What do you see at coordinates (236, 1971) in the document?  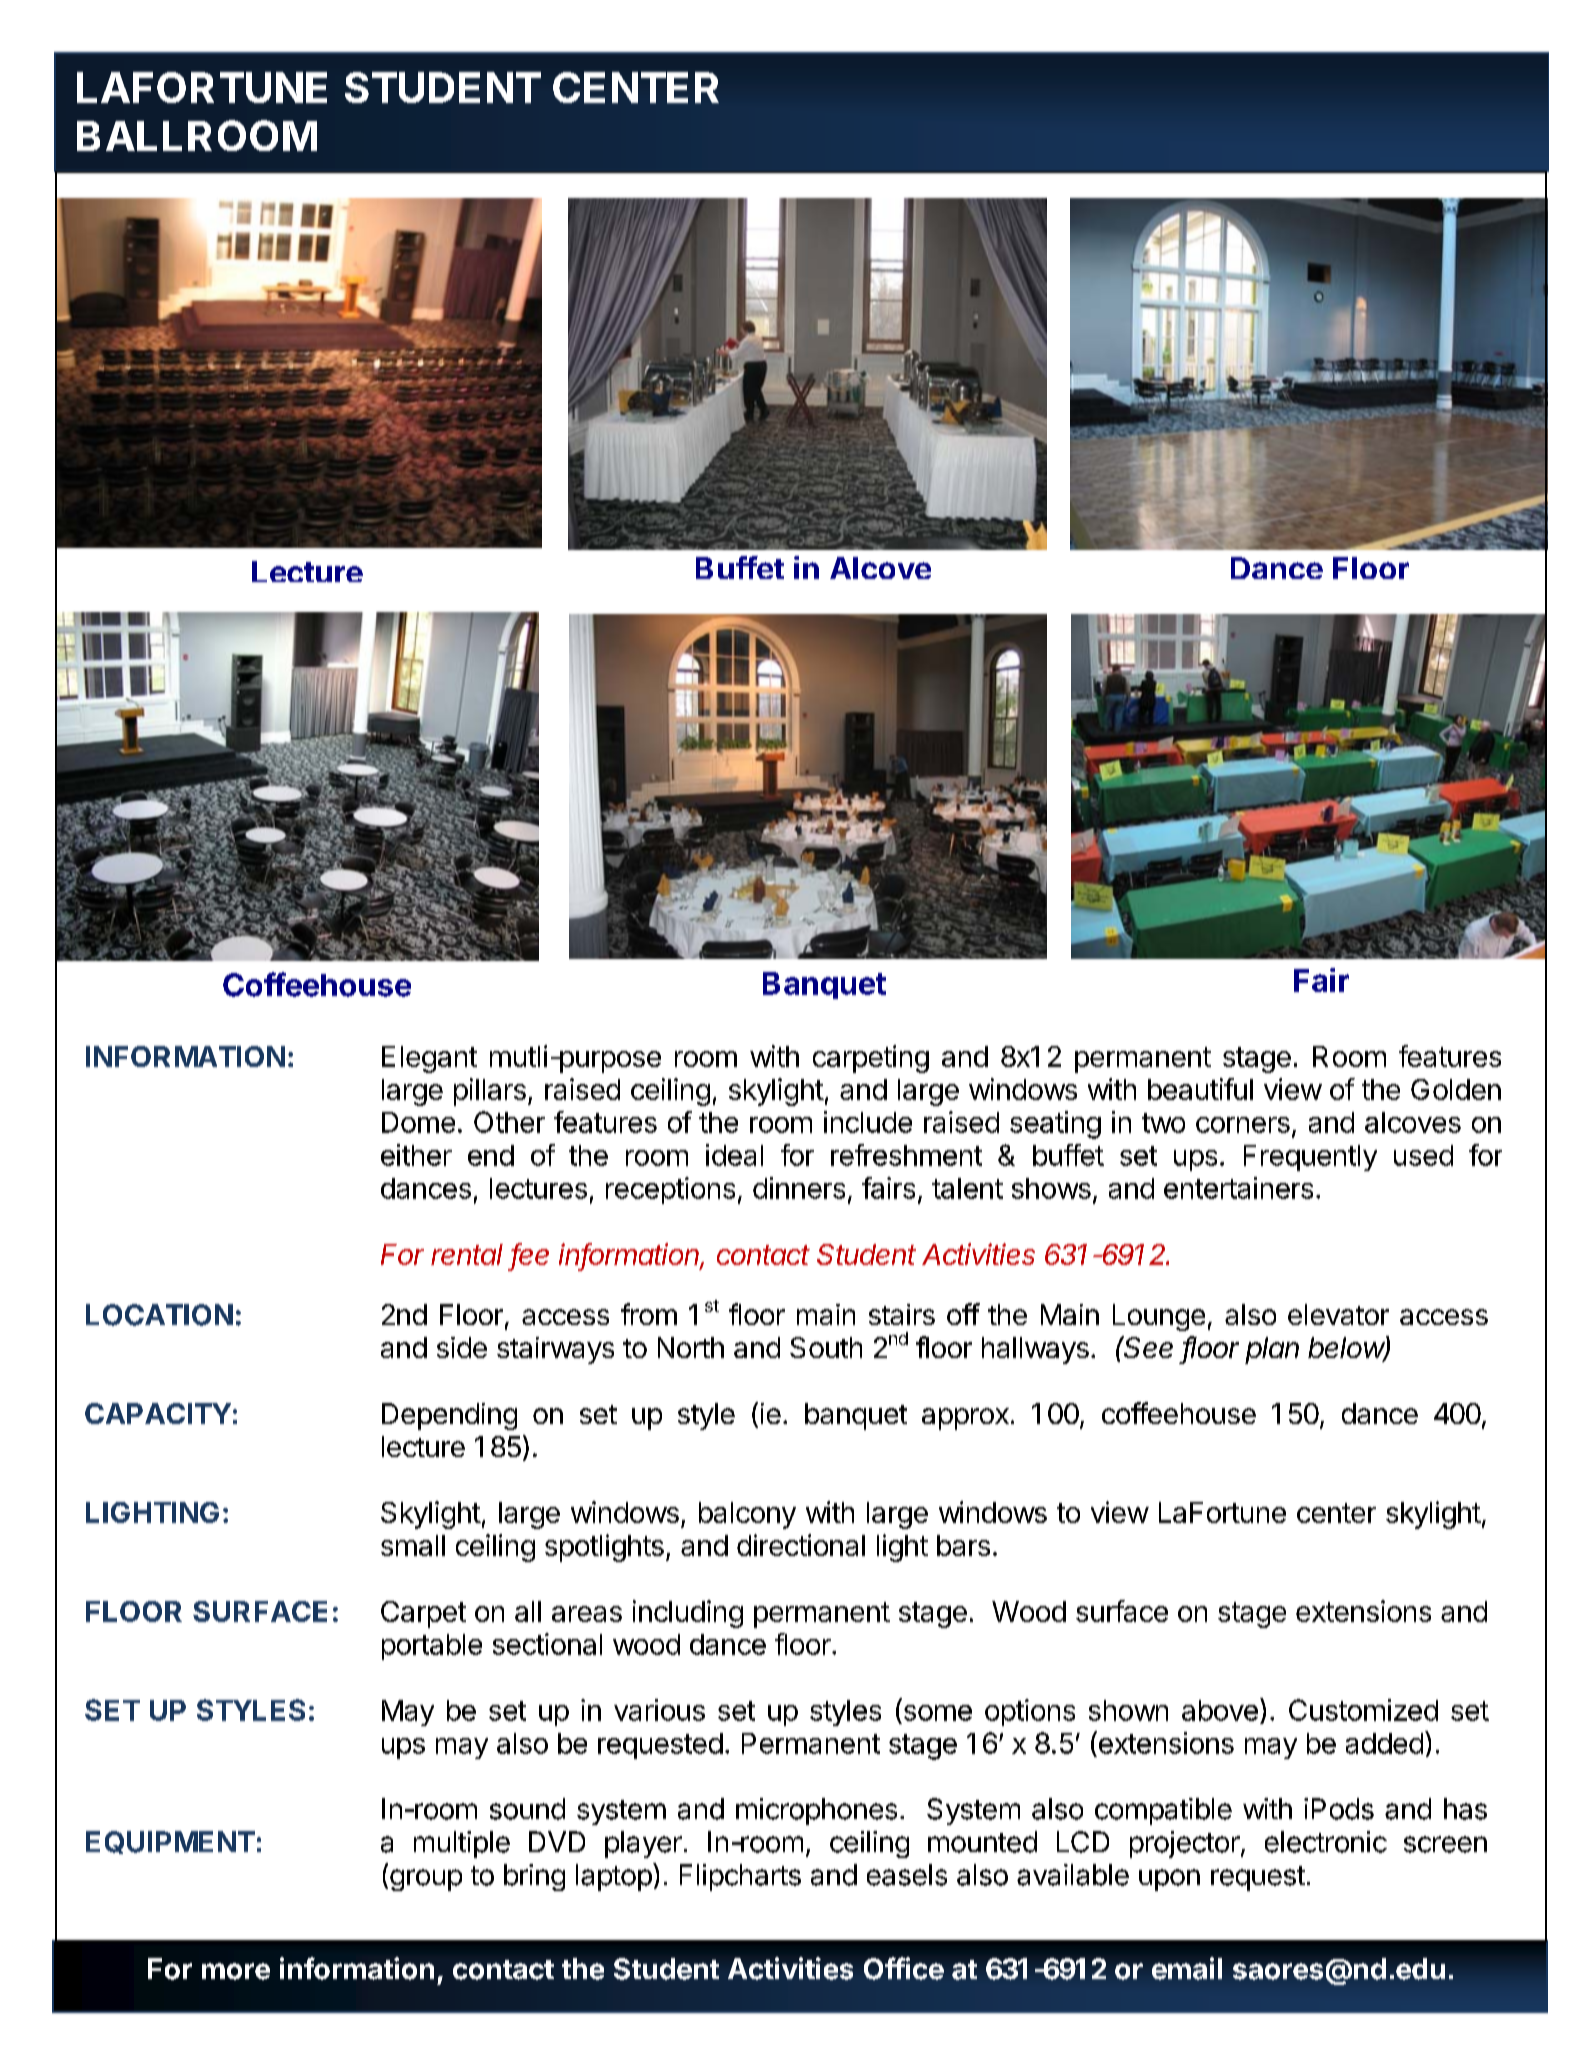 I see `more` at bounding box center [236, 1971].
